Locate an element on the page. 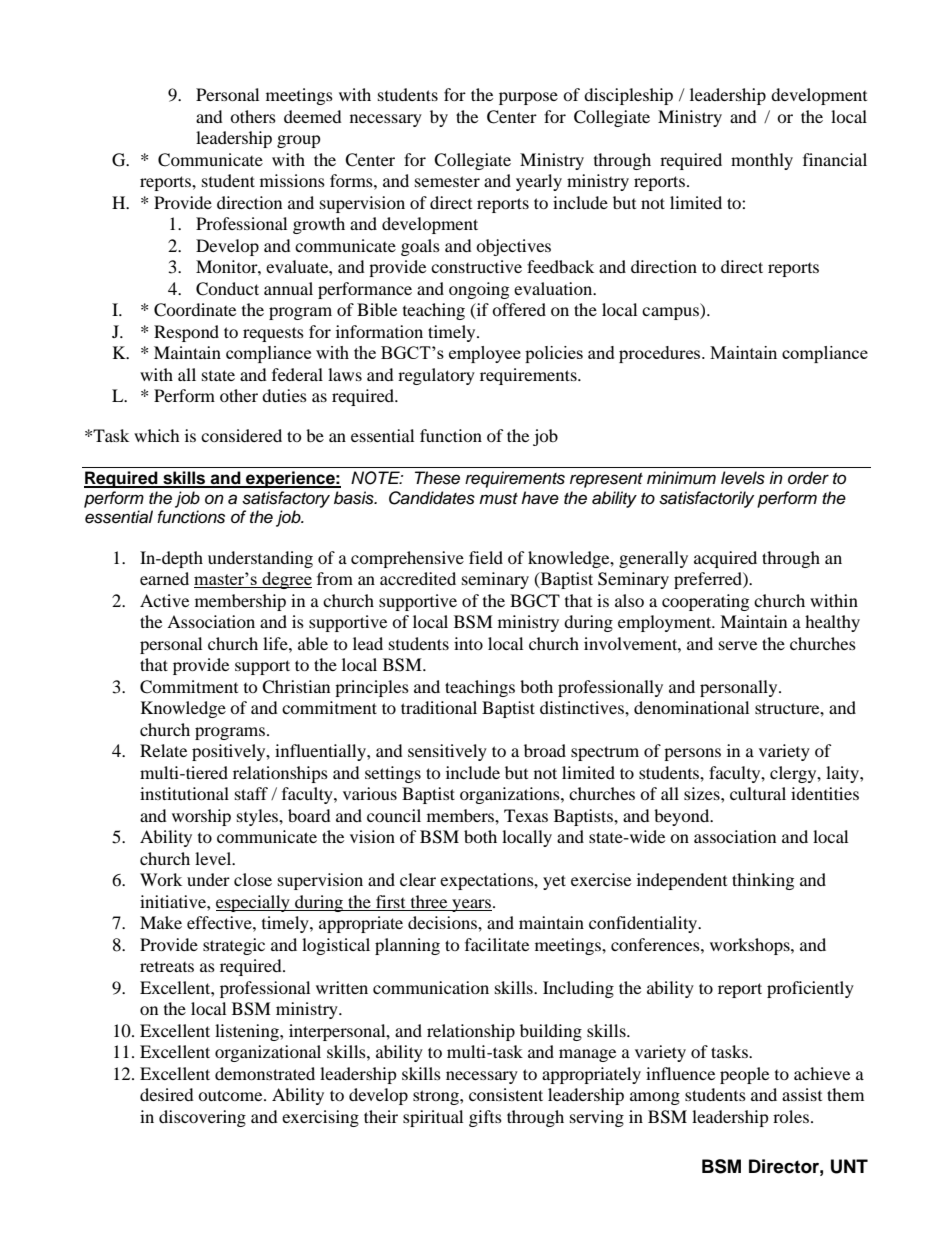  purpose is located at coordinates (528, 98).
